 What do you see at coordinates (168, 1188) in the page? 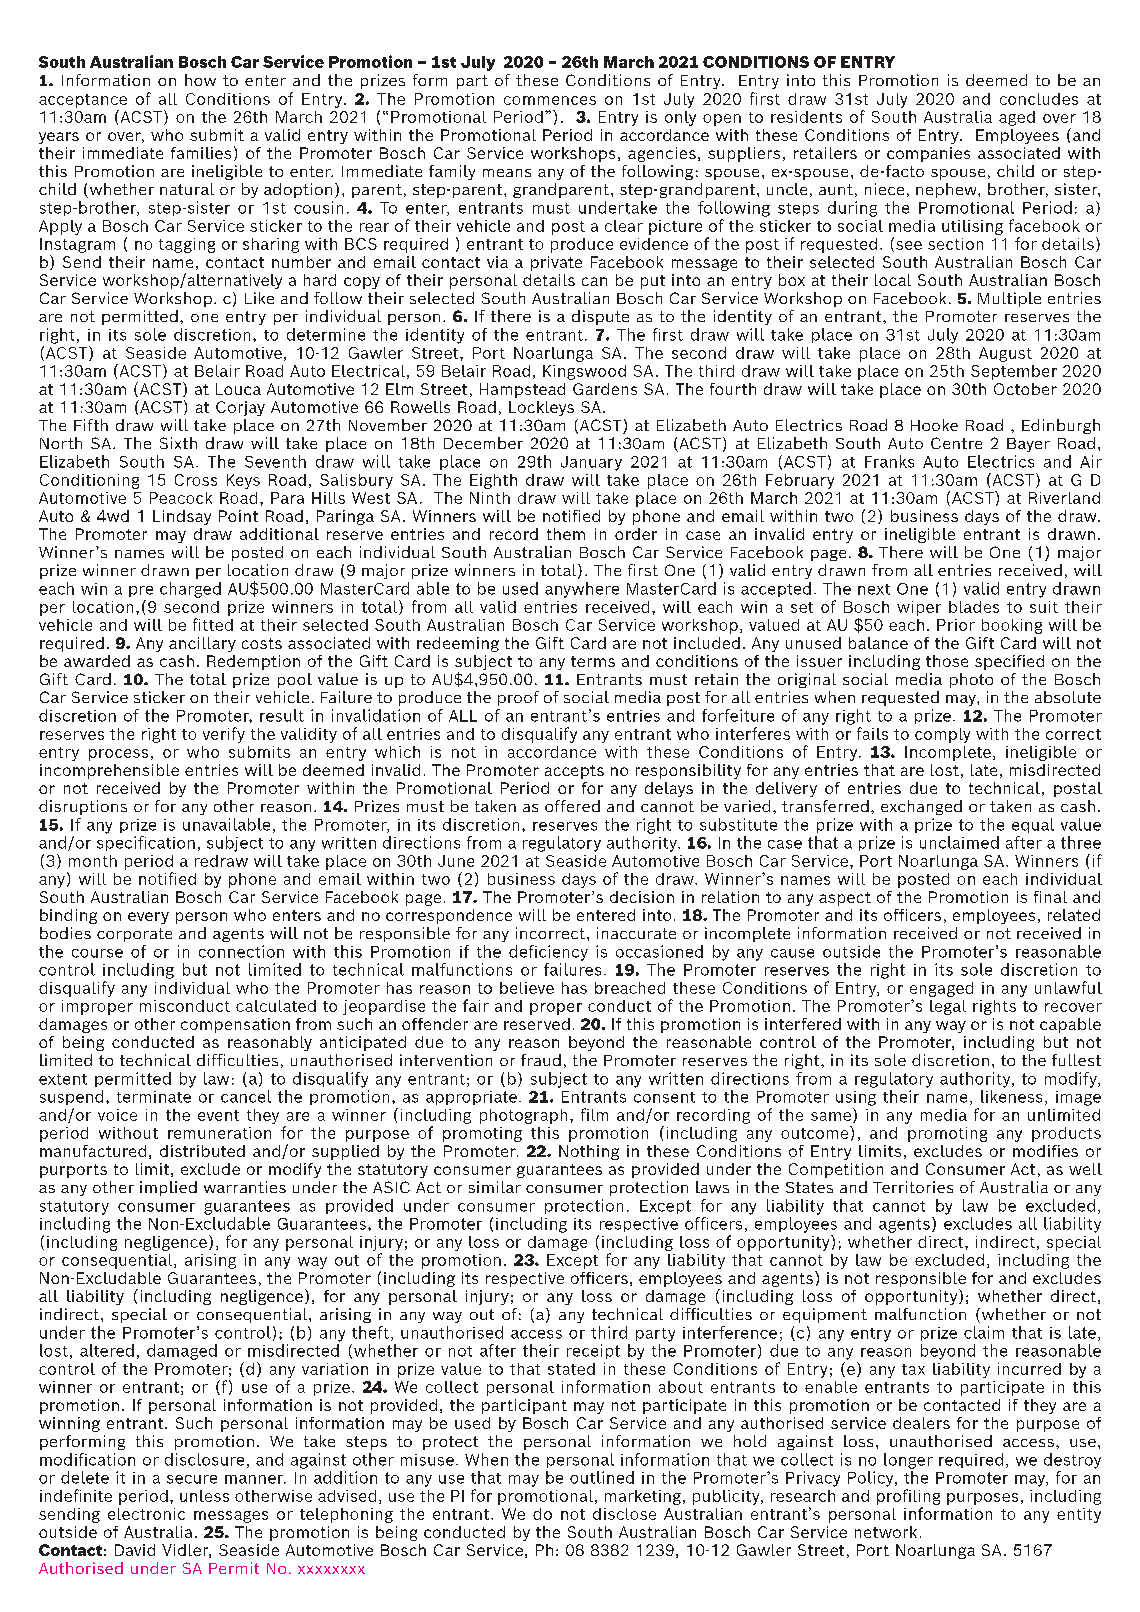
I see `implied` at bounding box center [168, 1188].
